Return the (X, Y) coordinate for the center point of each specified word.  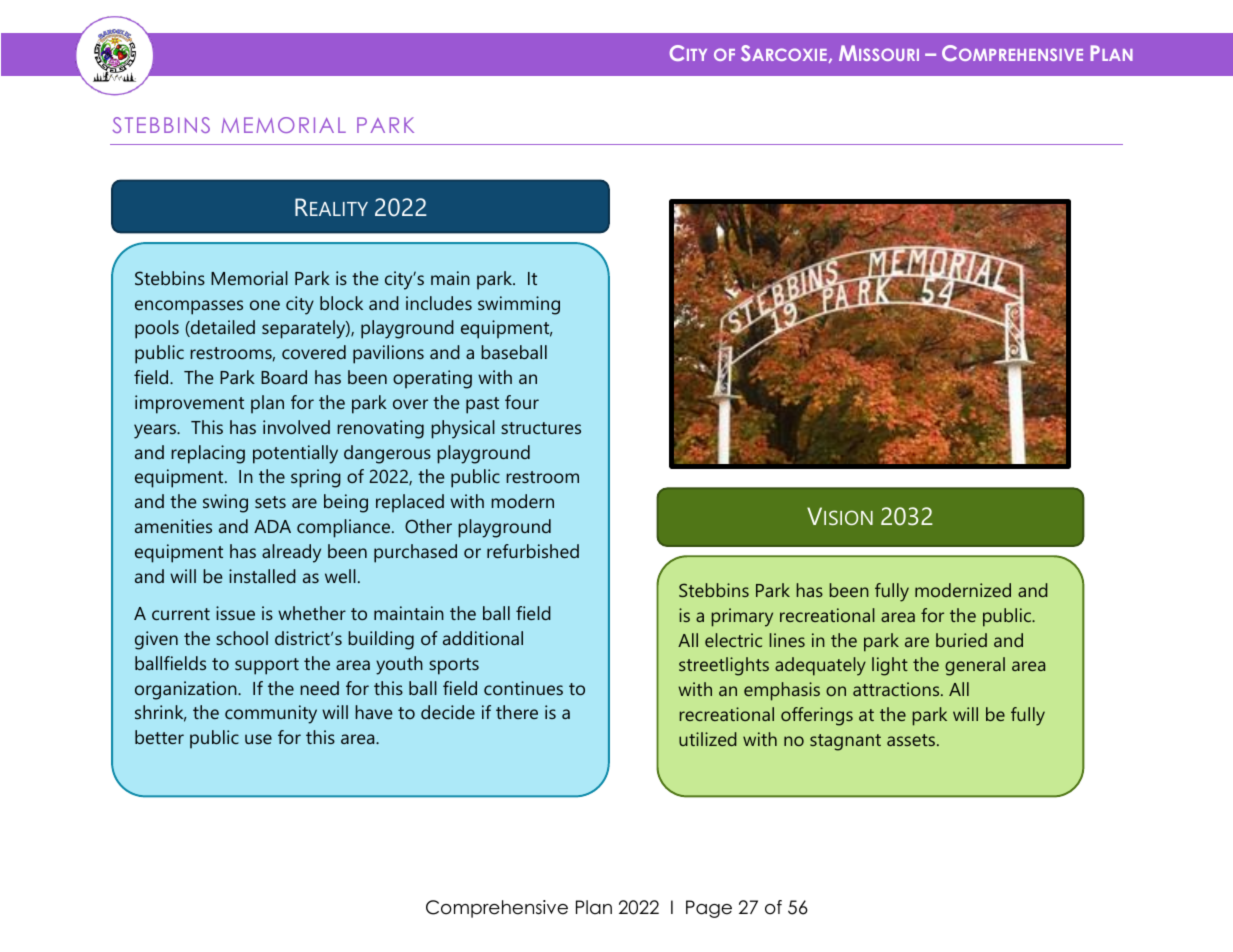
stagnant (845, 742)
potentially (295, 454)
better (159, 737)
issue (235, 613)
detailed (222, 328)
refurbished (533, 551)
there (517, 712)
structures (541, 428)
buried (961, 640)
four (522, 402)
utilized (708, 739)
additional (483, 638)
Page (709, 909)
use (258, 739)
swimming (519, 305)
